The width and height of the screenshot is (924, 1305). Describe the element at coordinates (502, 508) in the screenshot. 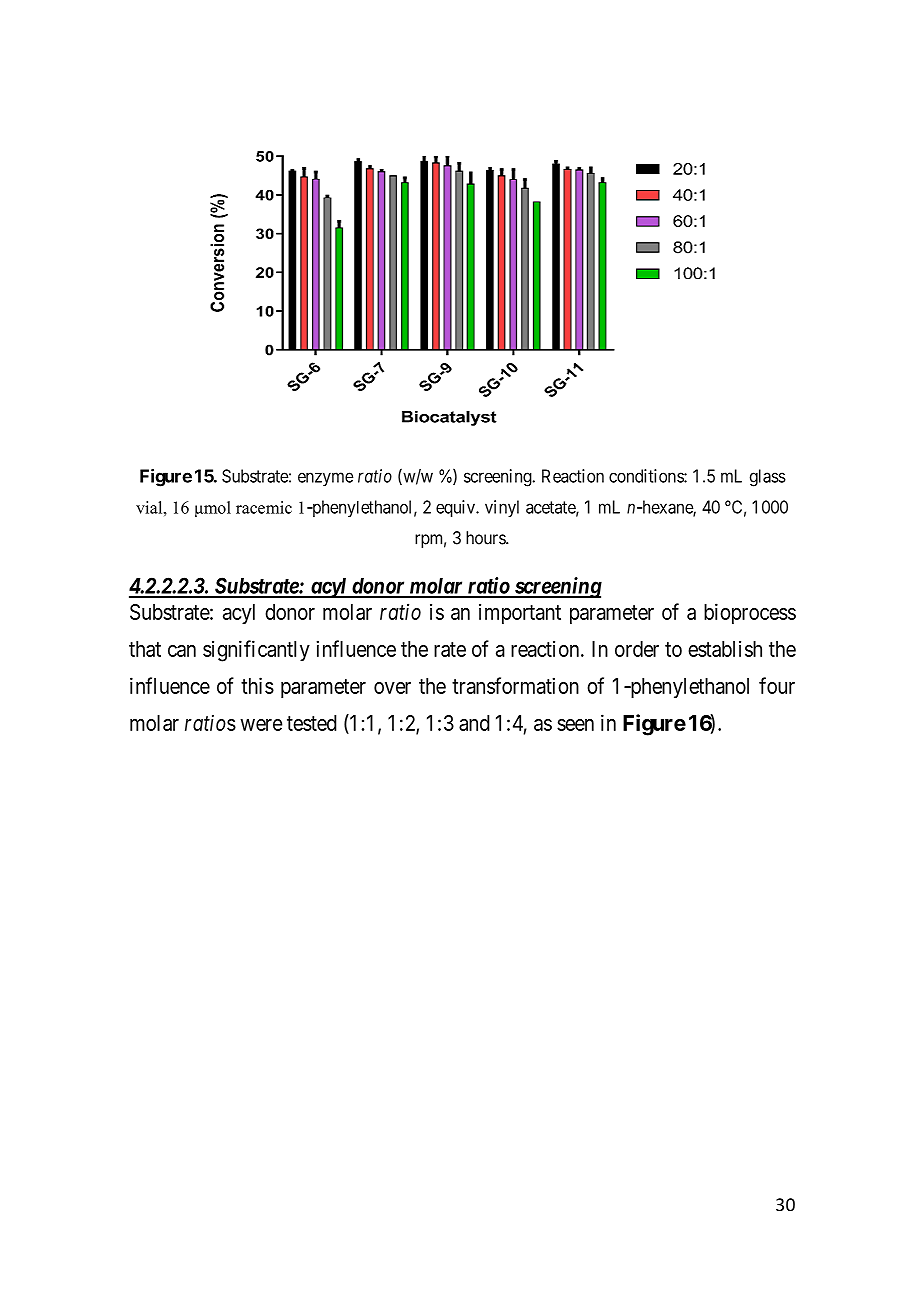

I see `vinyl` at that location.
